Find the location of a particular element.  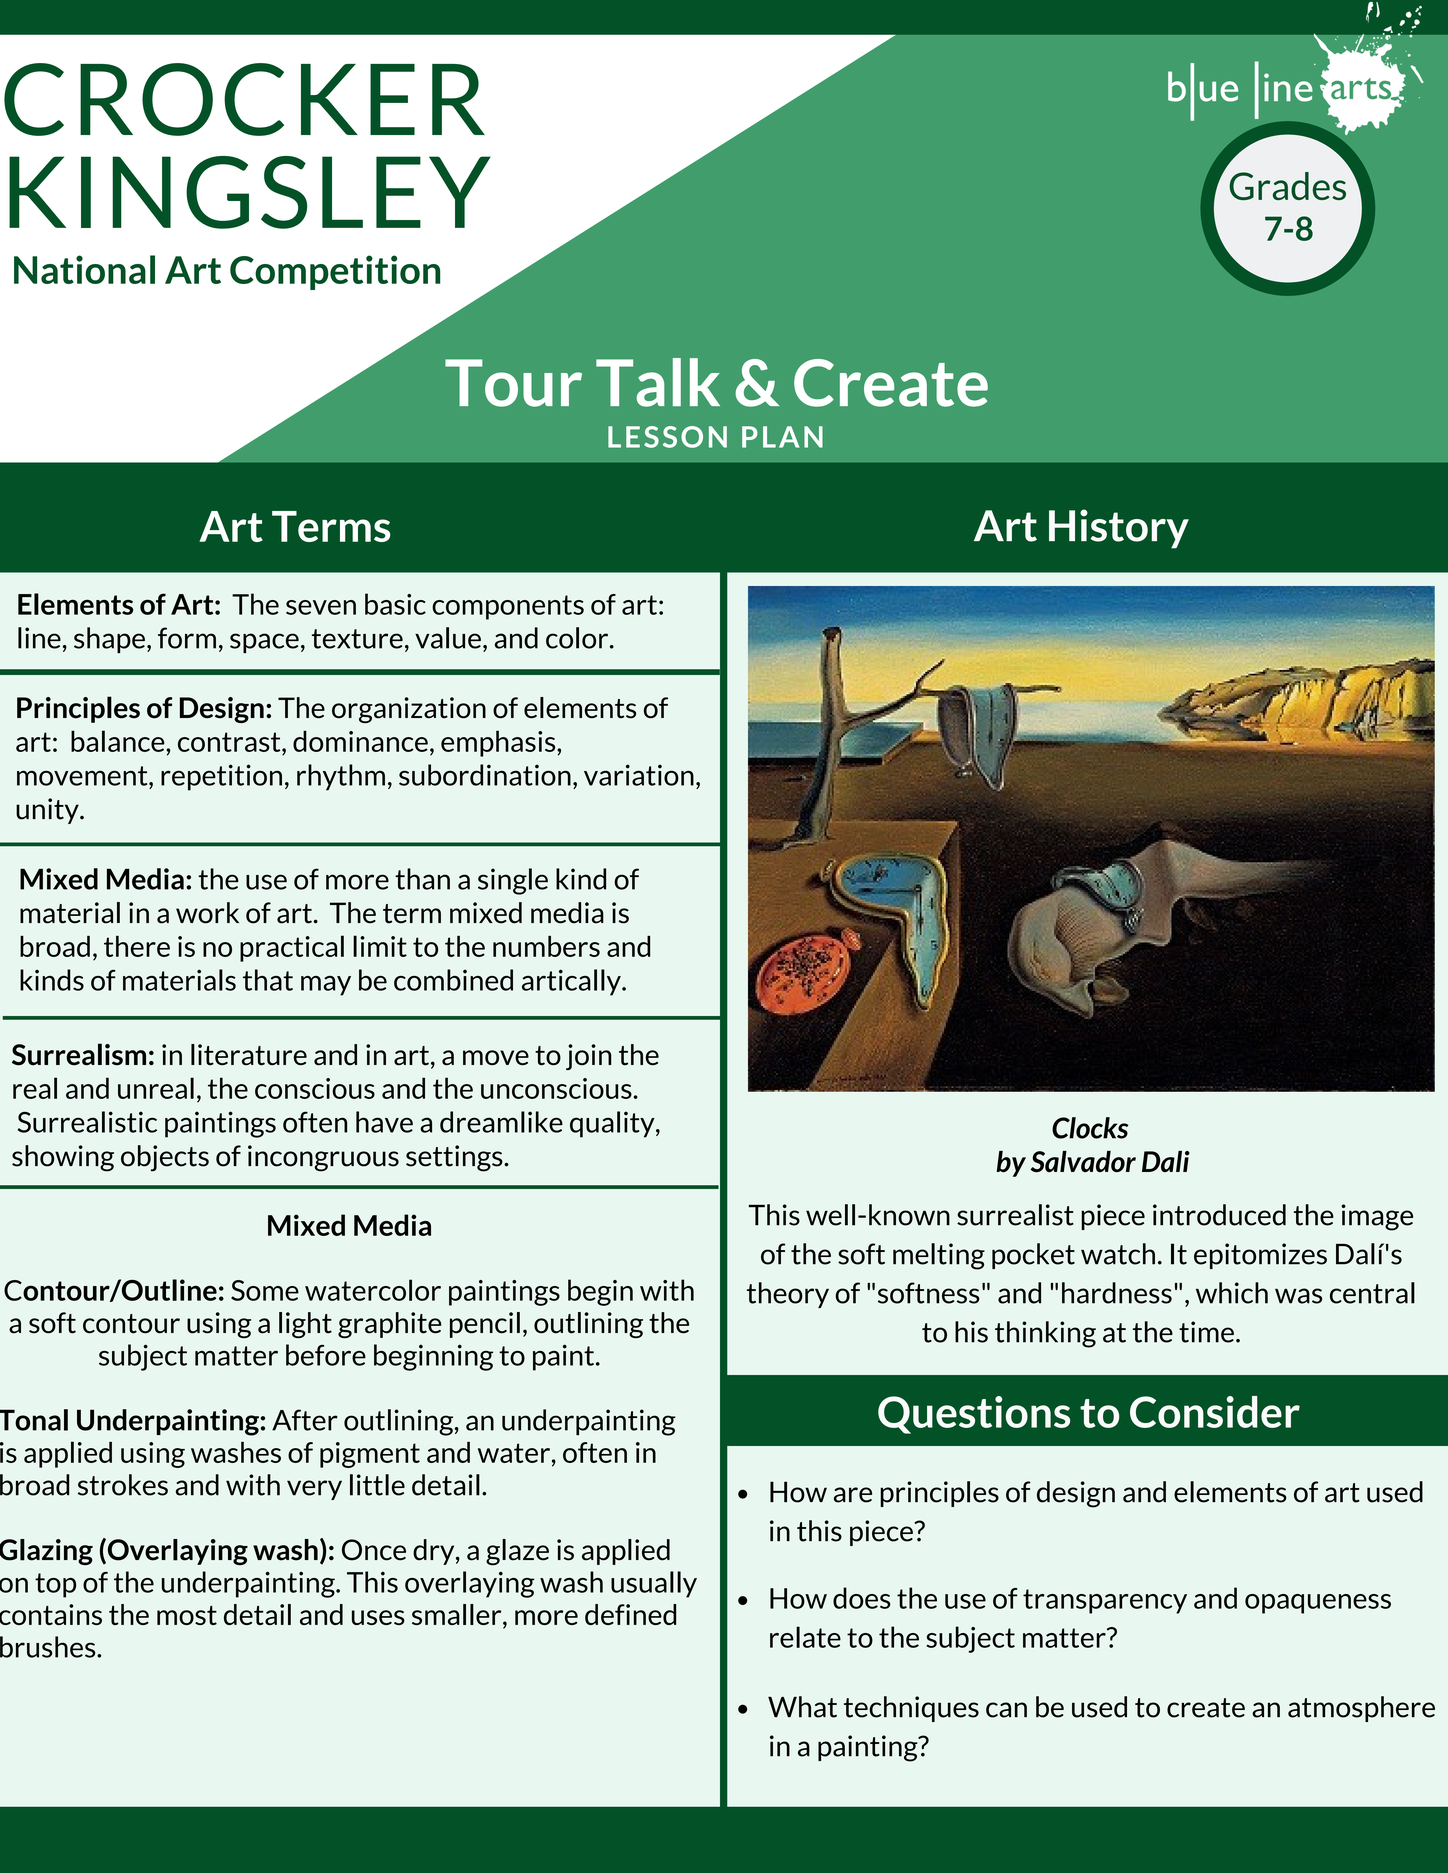

relate is located at coordinates (805, 1637).
